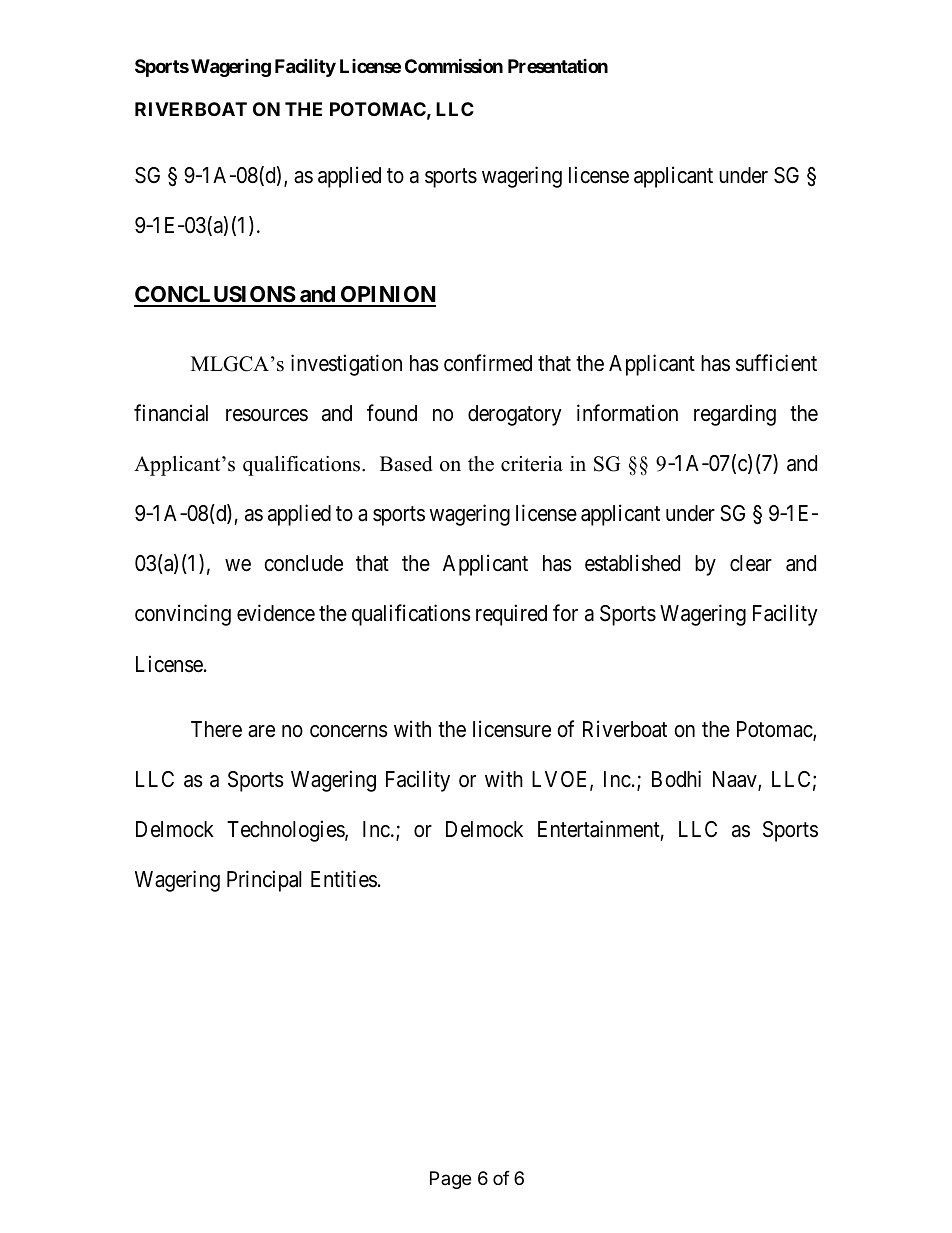 Image resolution: width=952 pixels, height=1233 pixels. What do you see at coordinates (558, 66) in the document?
I see `Presentation` at bounding box center [558, 66].
